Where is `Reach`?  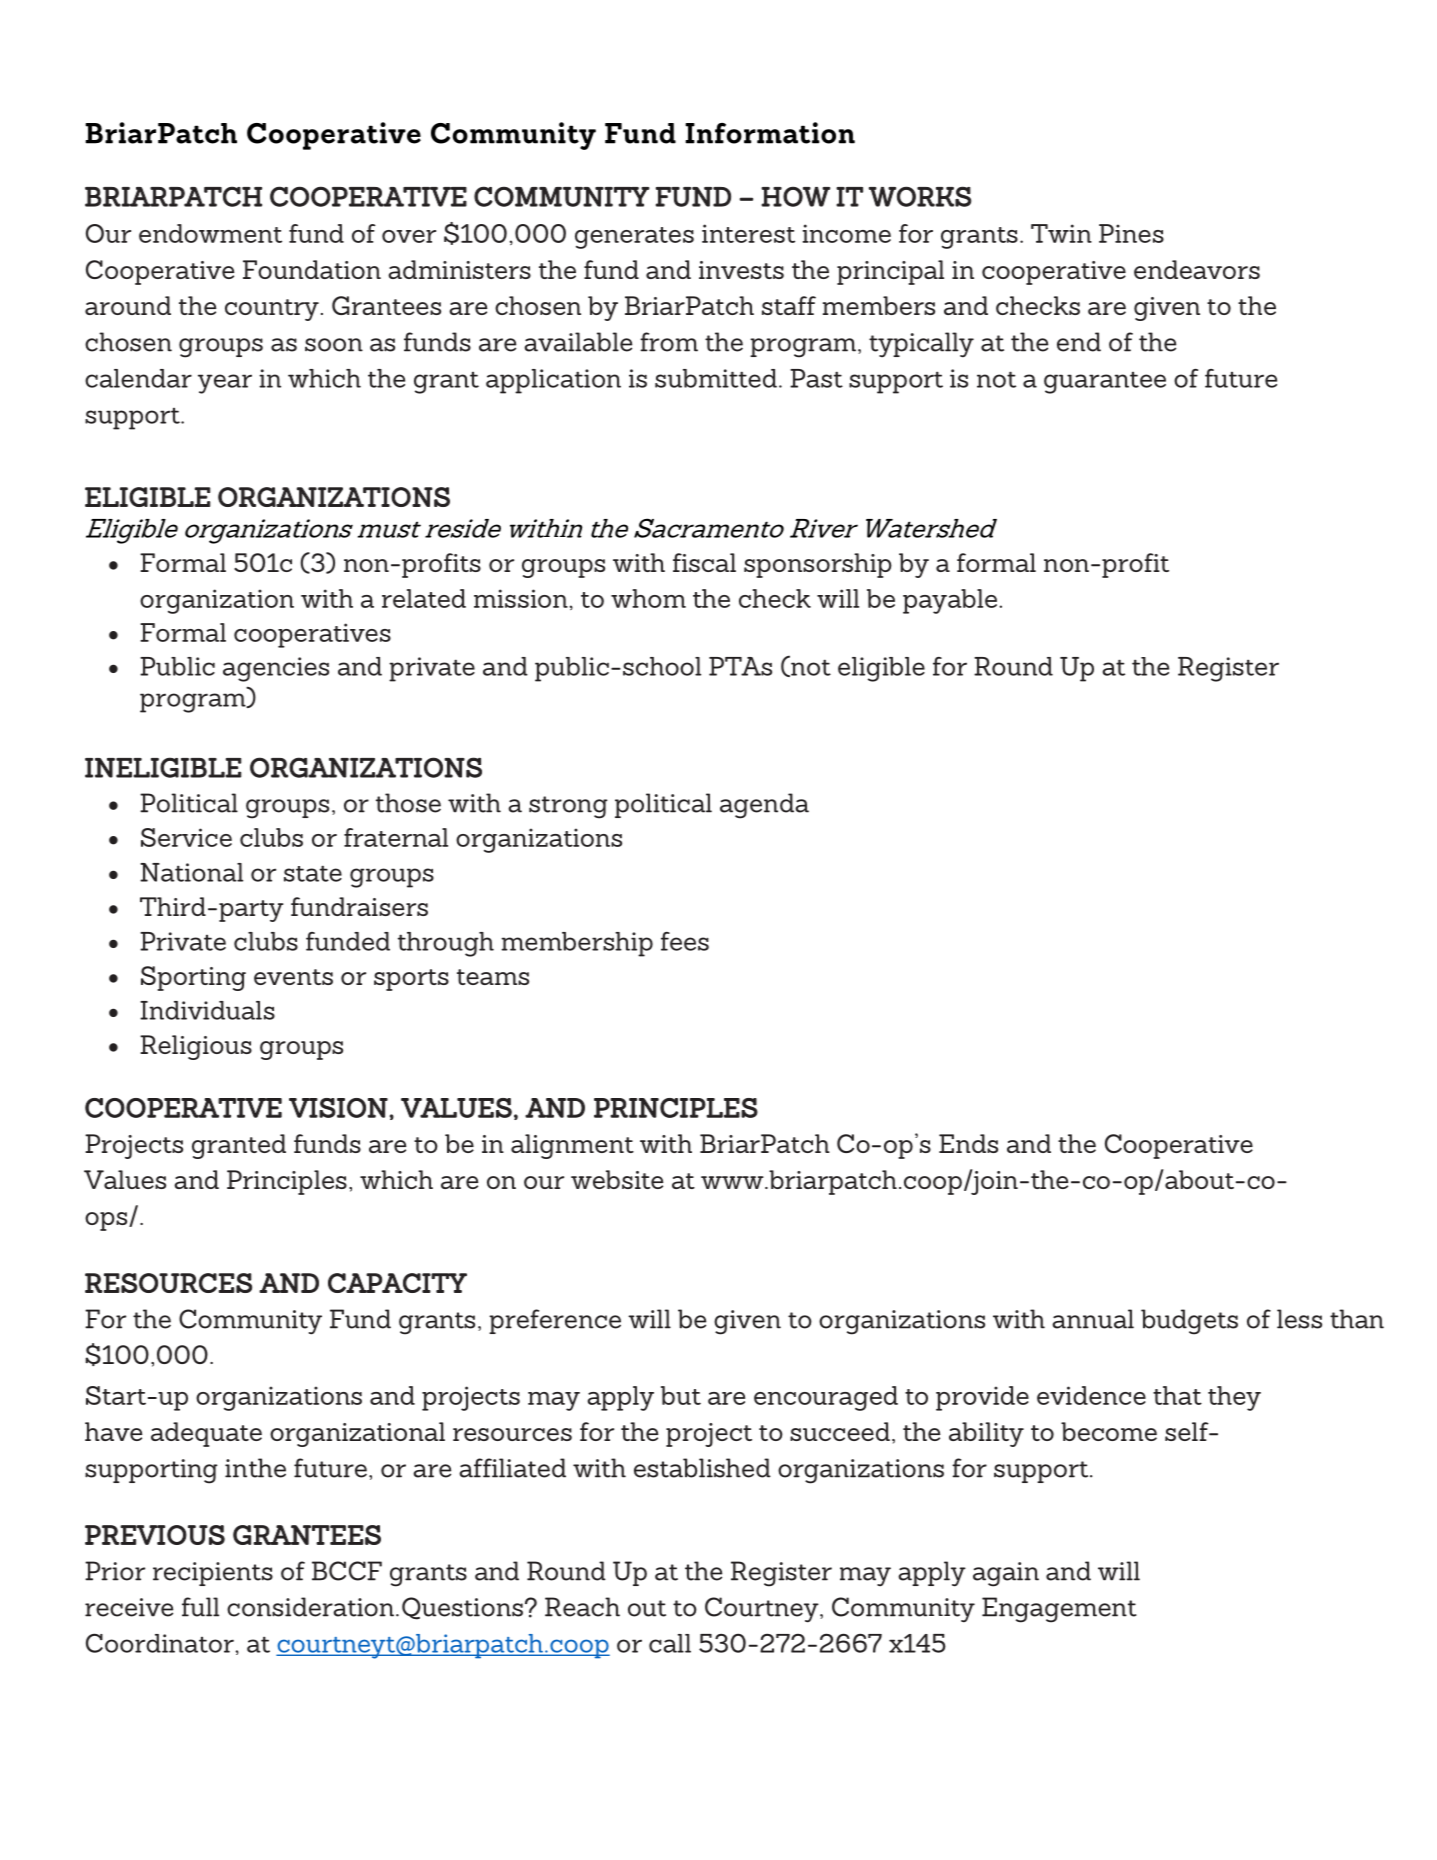 Reach is located at coordinates (582, 1607).
